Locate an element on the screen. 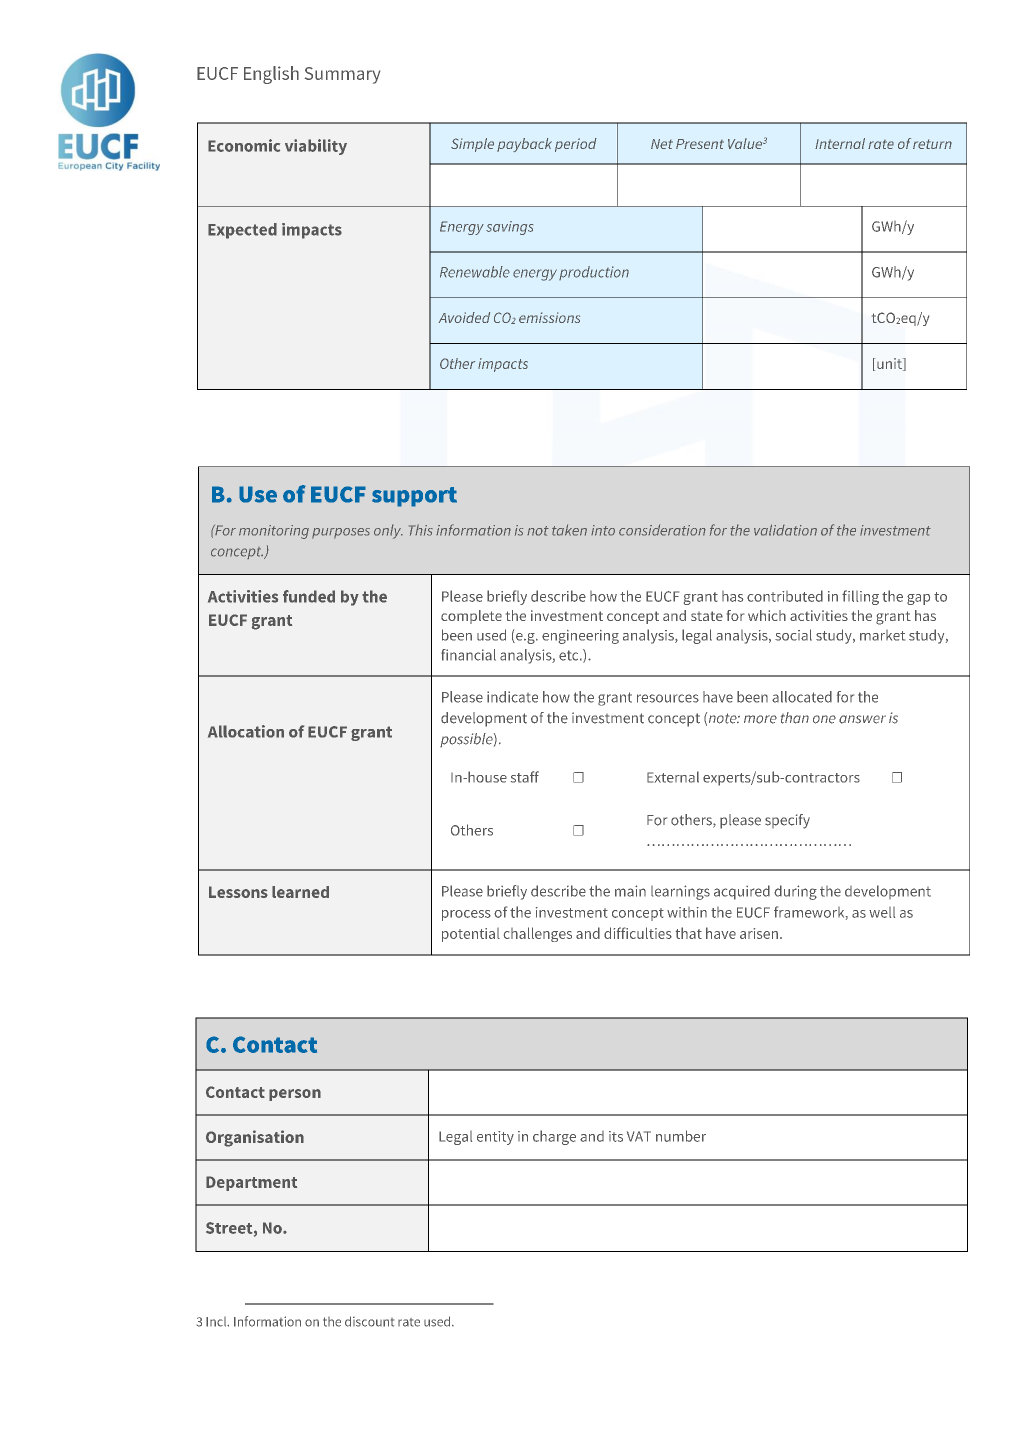 The height and width of the screenshot is (1452, 1028). discount is located at coordinates (369, 1321).
